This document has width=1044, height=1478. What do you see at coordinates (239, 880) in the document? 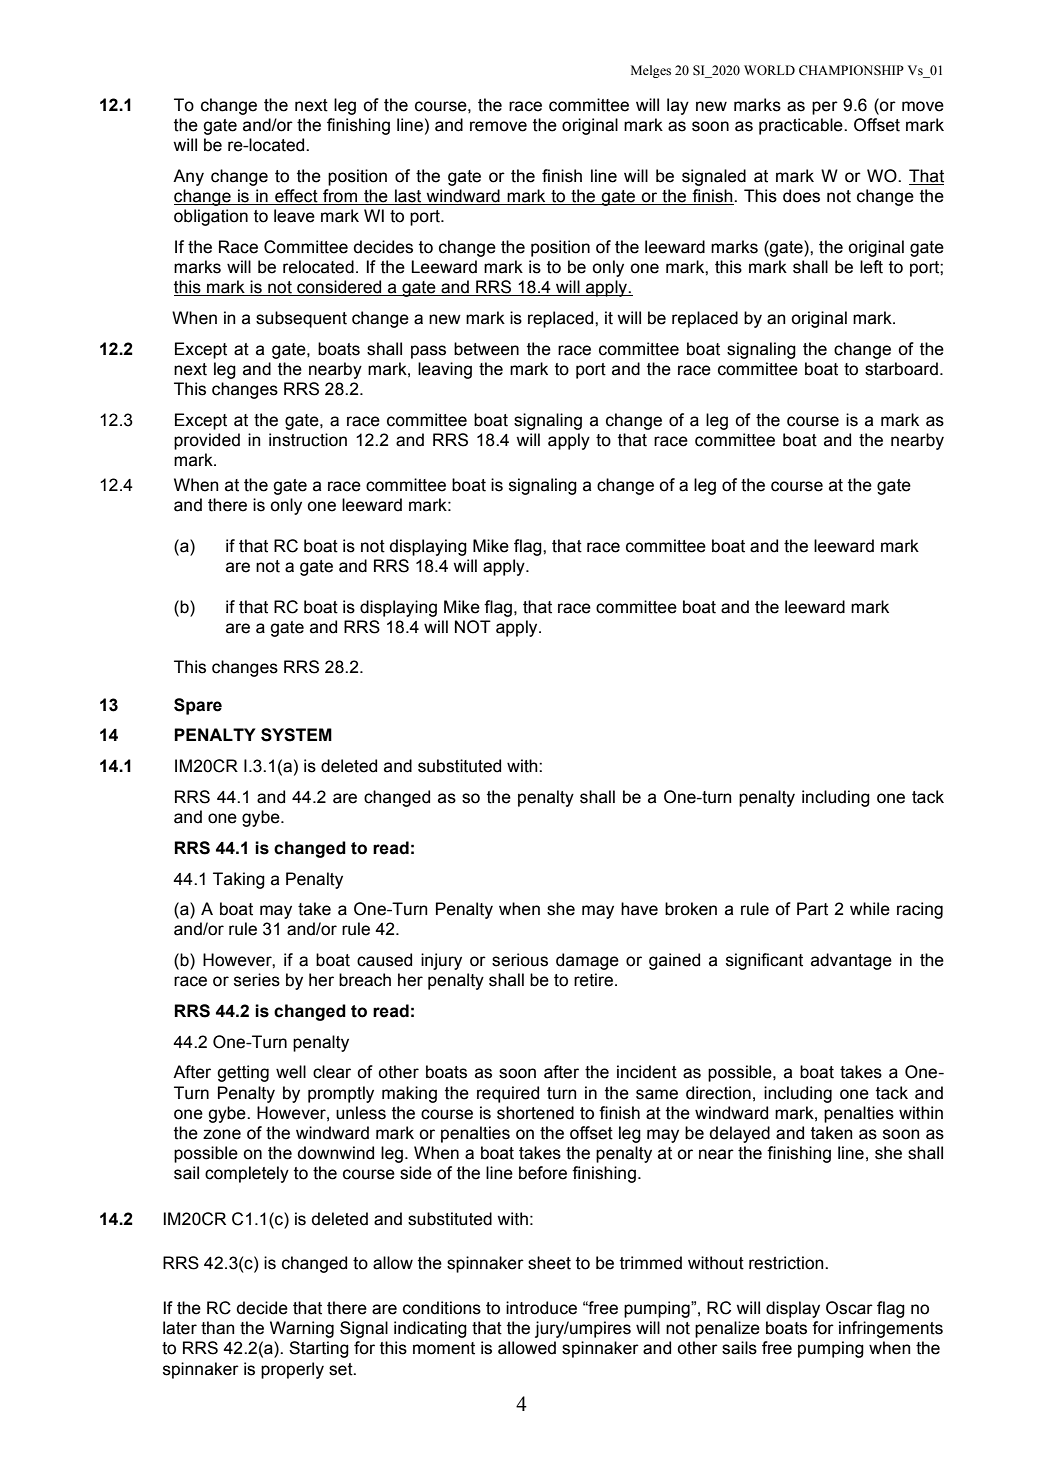
I see `Taking` at bounding box center [239, 880].
